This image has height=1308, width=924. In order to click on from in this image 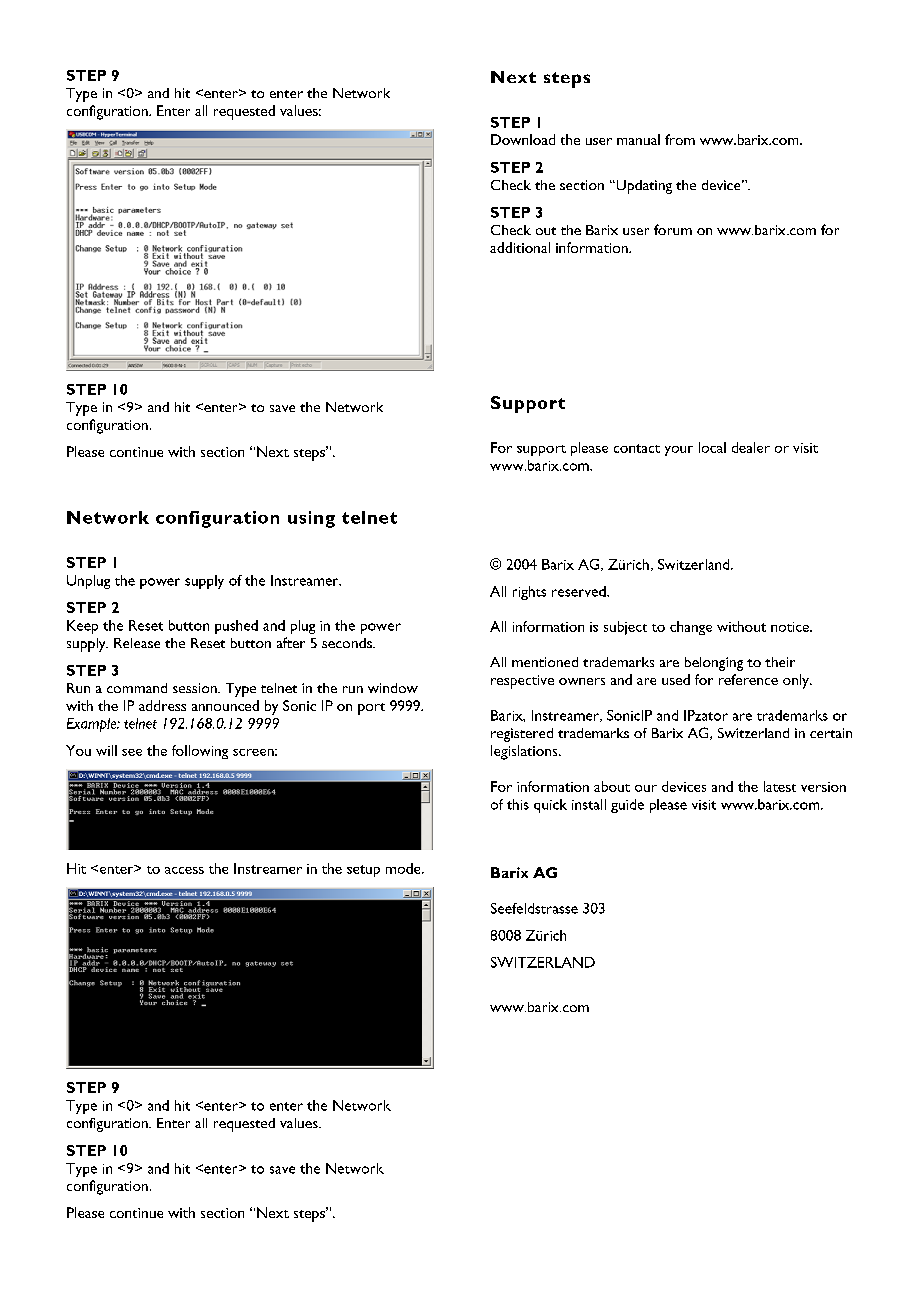, I will do `click(680, 139)`.
